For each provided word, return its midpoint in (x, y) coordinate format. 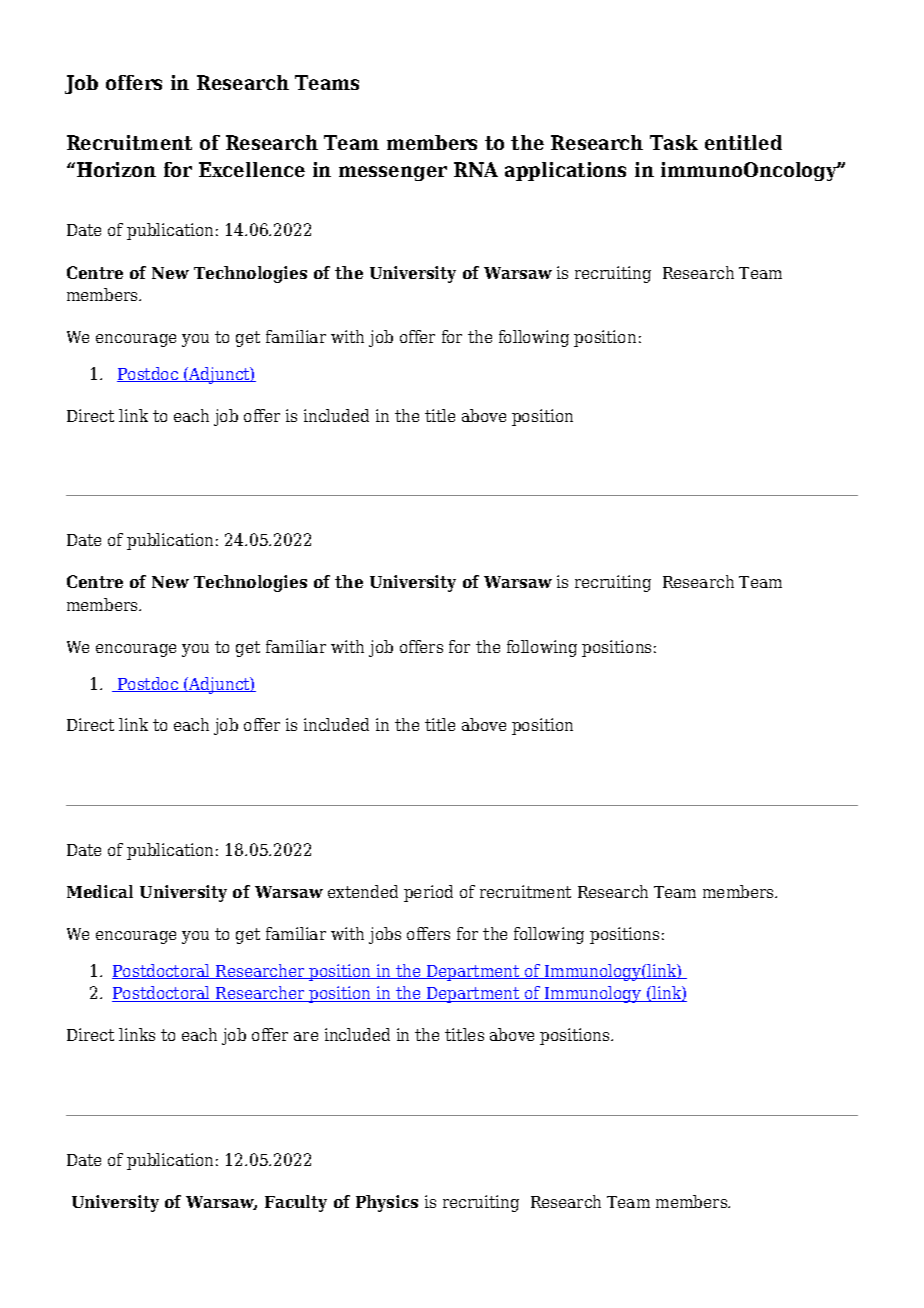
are (306, 1036)
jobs (385, 935)
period (428, 893)
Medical (100, 891)
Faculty (296, 1203)
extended (363, 891)
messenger (393, 173)
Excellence (252, 169)
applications (565, 171)
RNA (476, 169)
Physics (387, 1203)
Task (674, 142)
